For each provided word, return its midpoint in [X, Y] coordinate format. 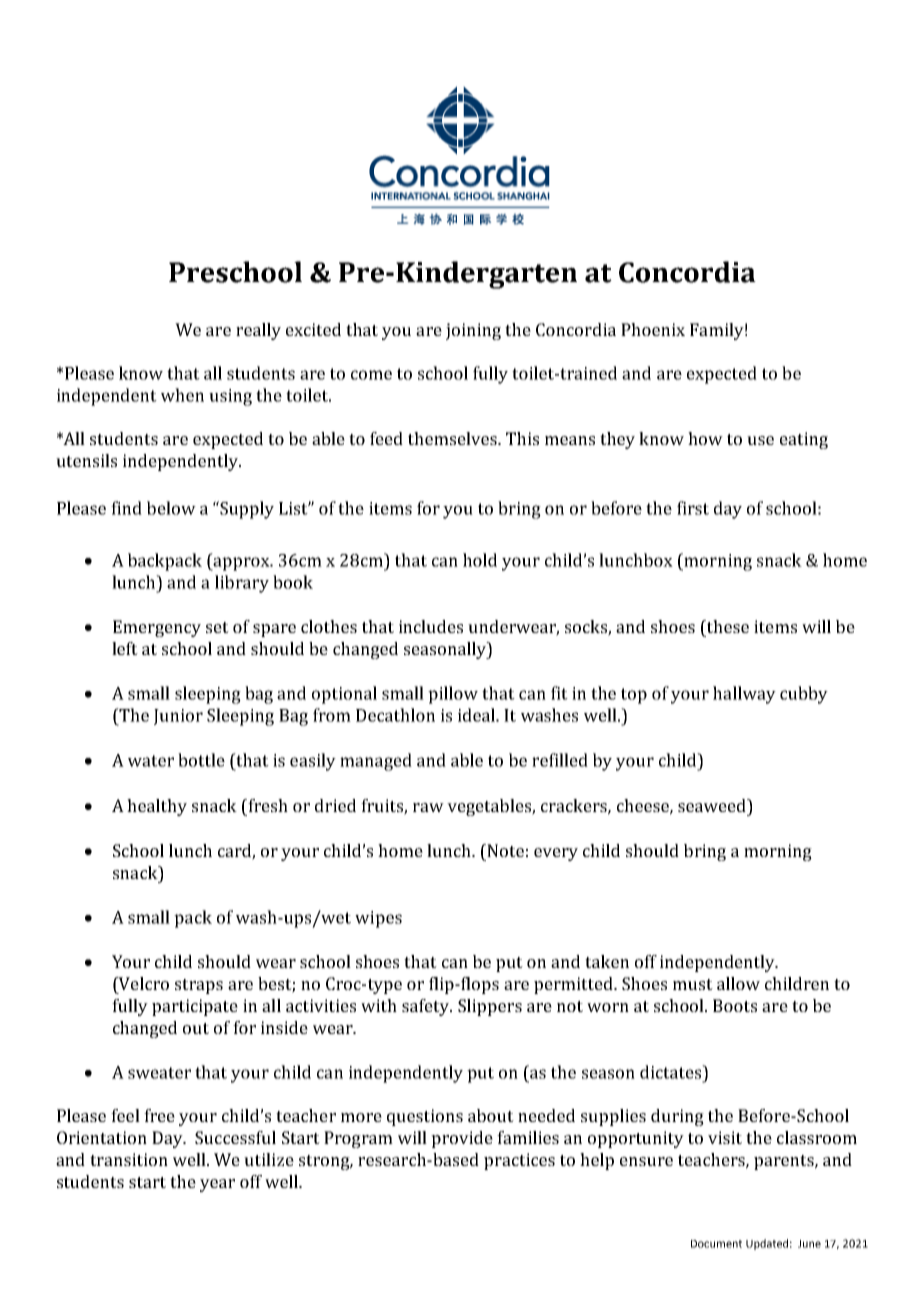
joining [473, 331]
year [217, 1185]
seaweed [713, 805]
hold [480, 560]
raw [428, 807]
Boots [735, 1005]
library [242, 584]
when [182, 395]
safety [427, 1007]
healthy [157, 807]
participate [195, 1007]
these [727, 626]
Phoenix [653, 329]
